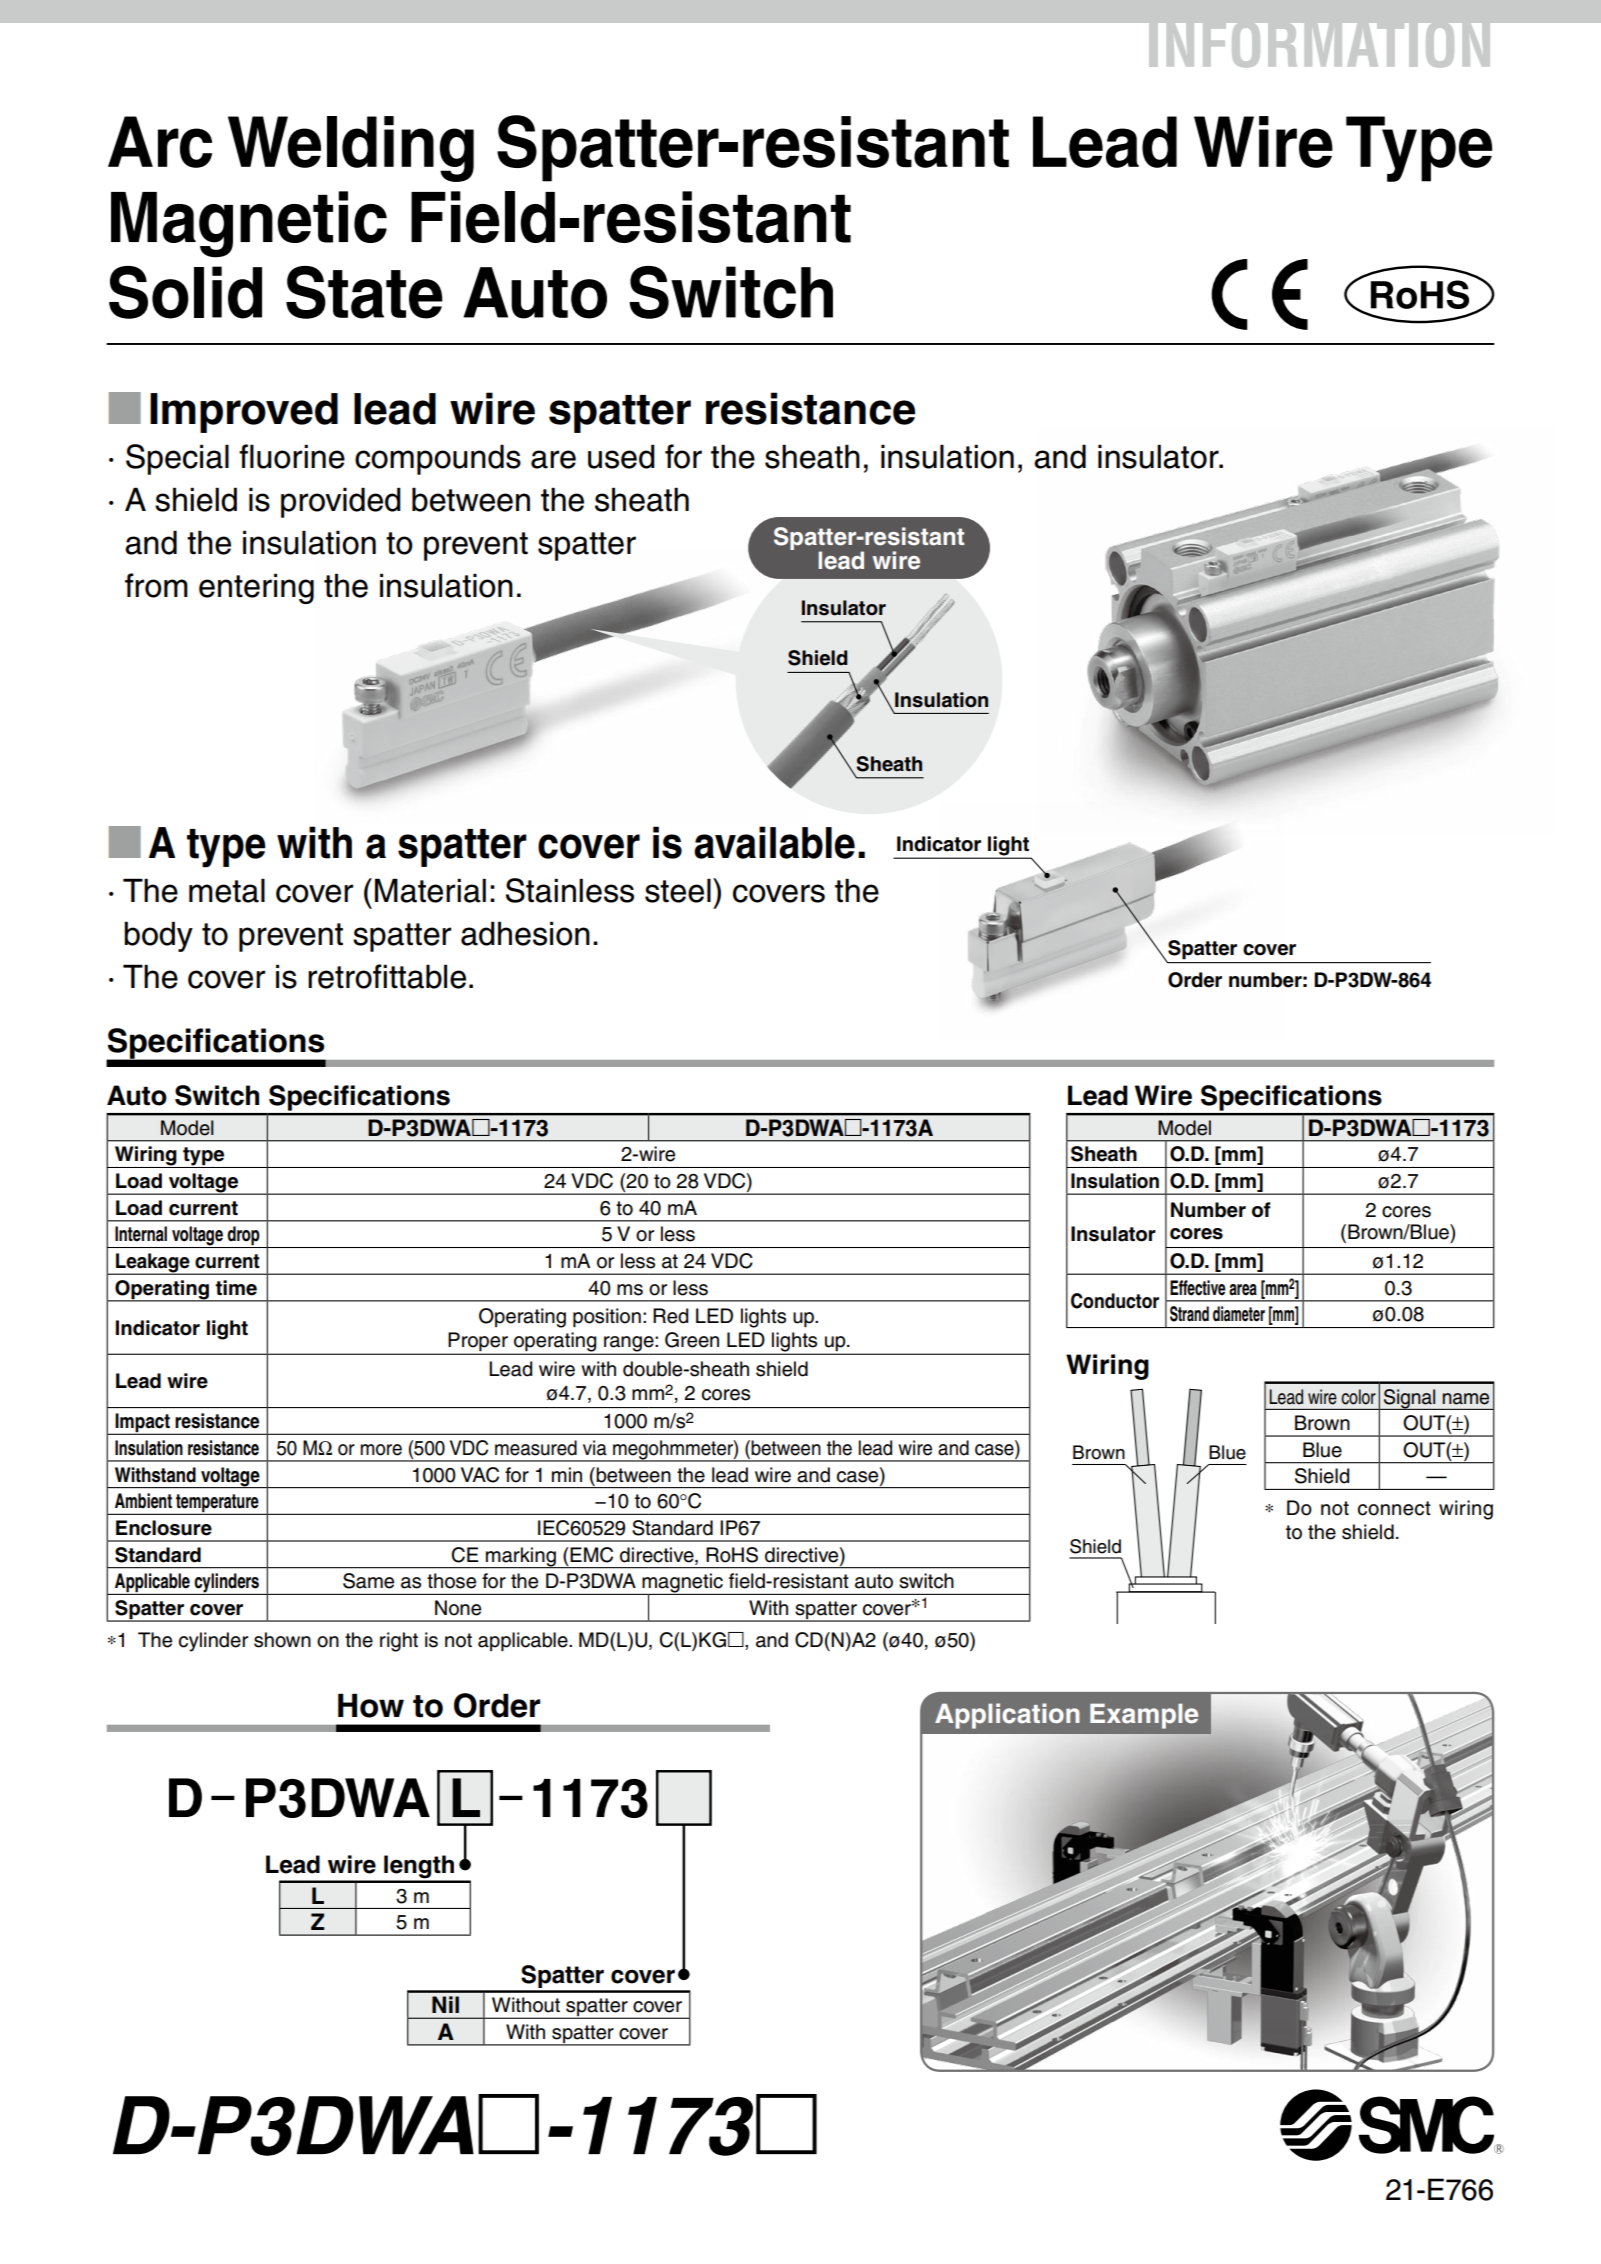 Image resolution: width=1601 pixels, height=2264 pixels. I want to click on steel, so click(678, 890).
